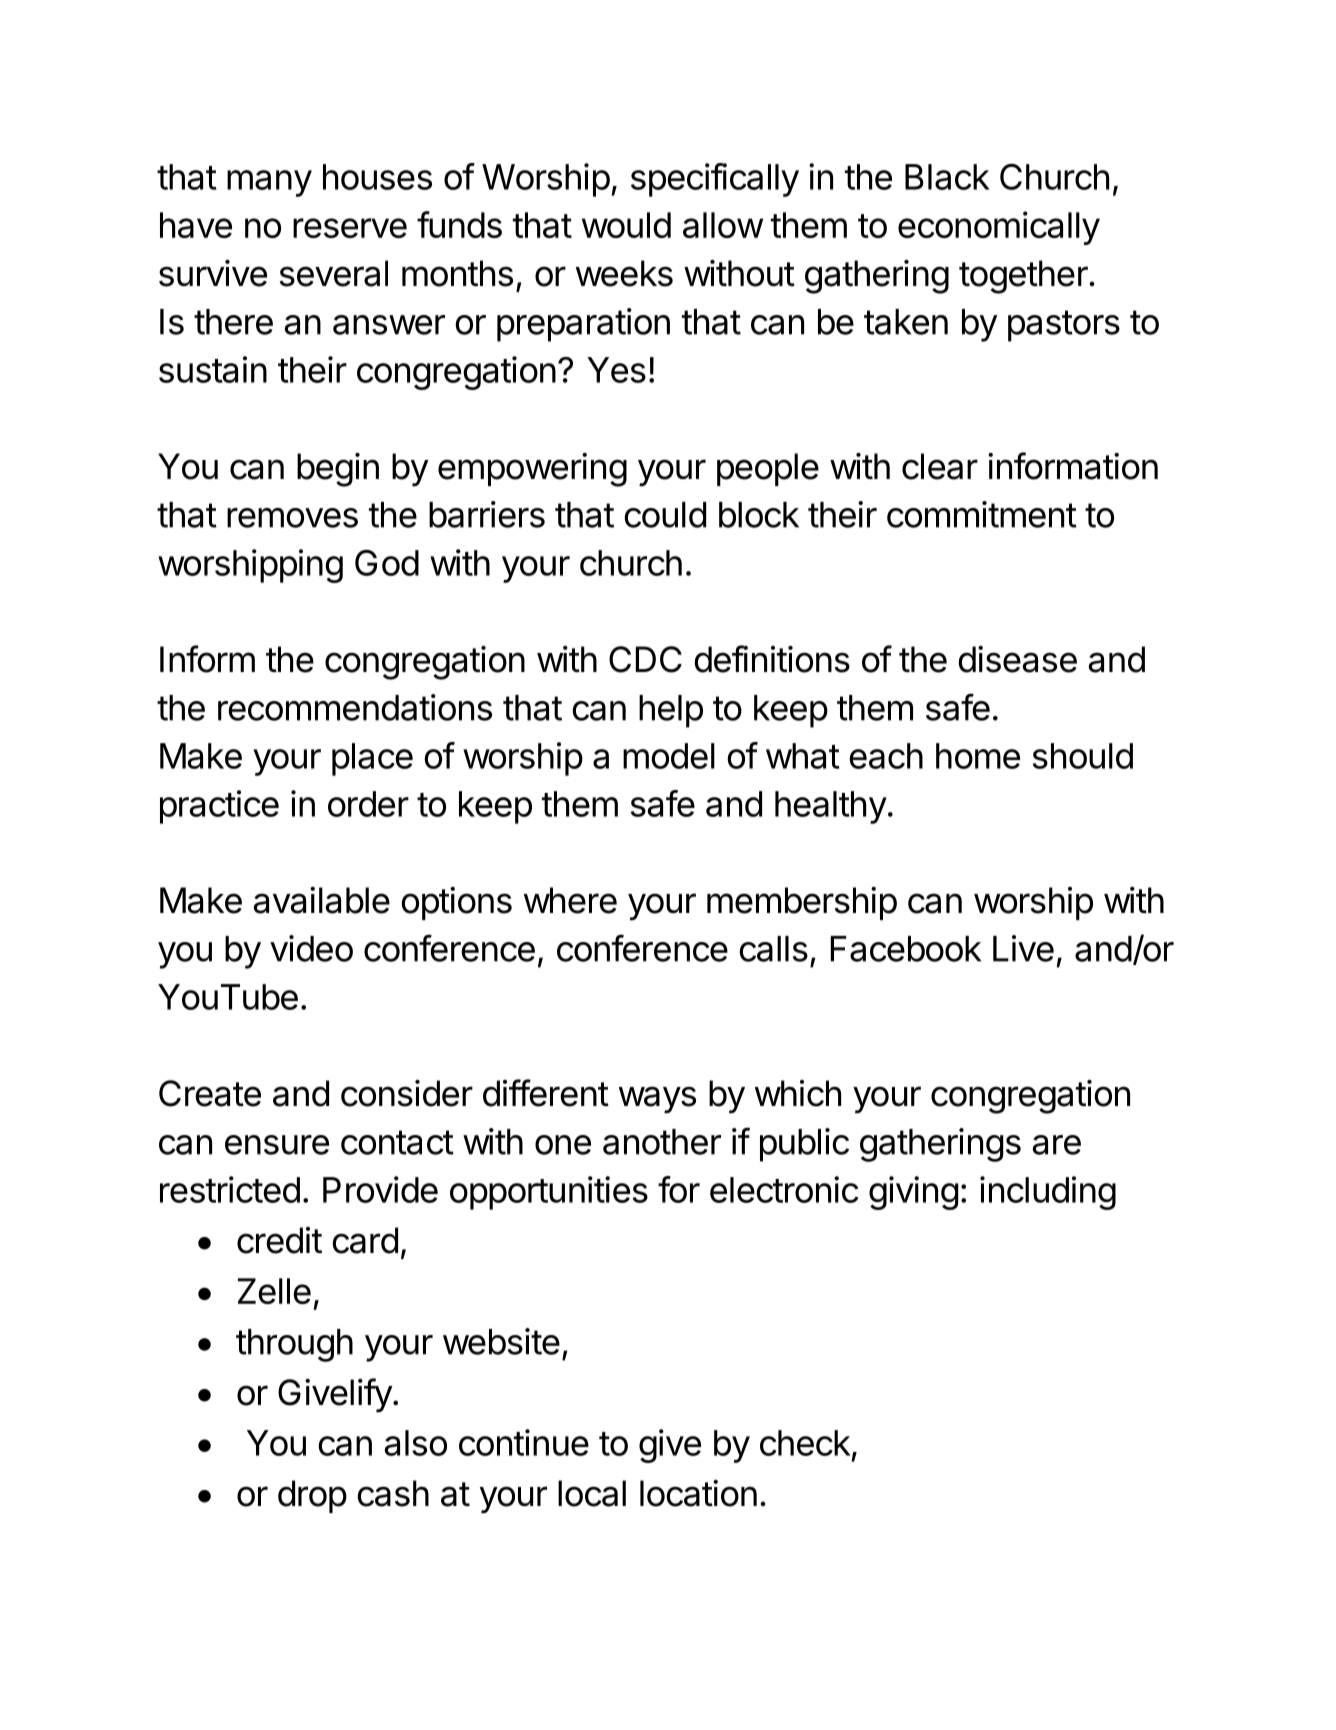 This screenshot has width=1336, height=1730. Describe the element at coordinates (999, 228) in the screenshot. I see `economically` at that location.
